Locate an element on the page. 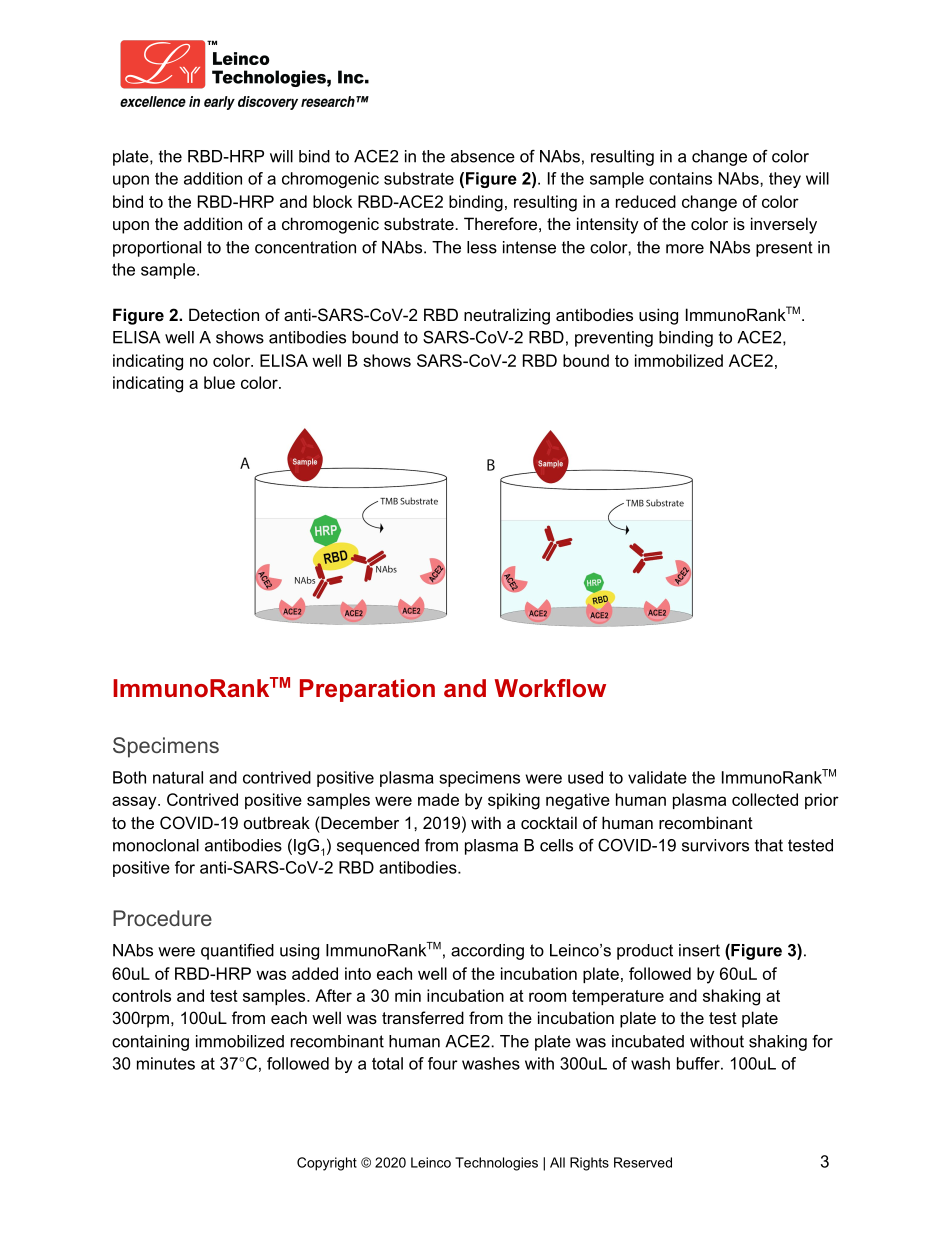 The height and width of the document is (1233, 952). proportional is located at coordinates (157, 249).
